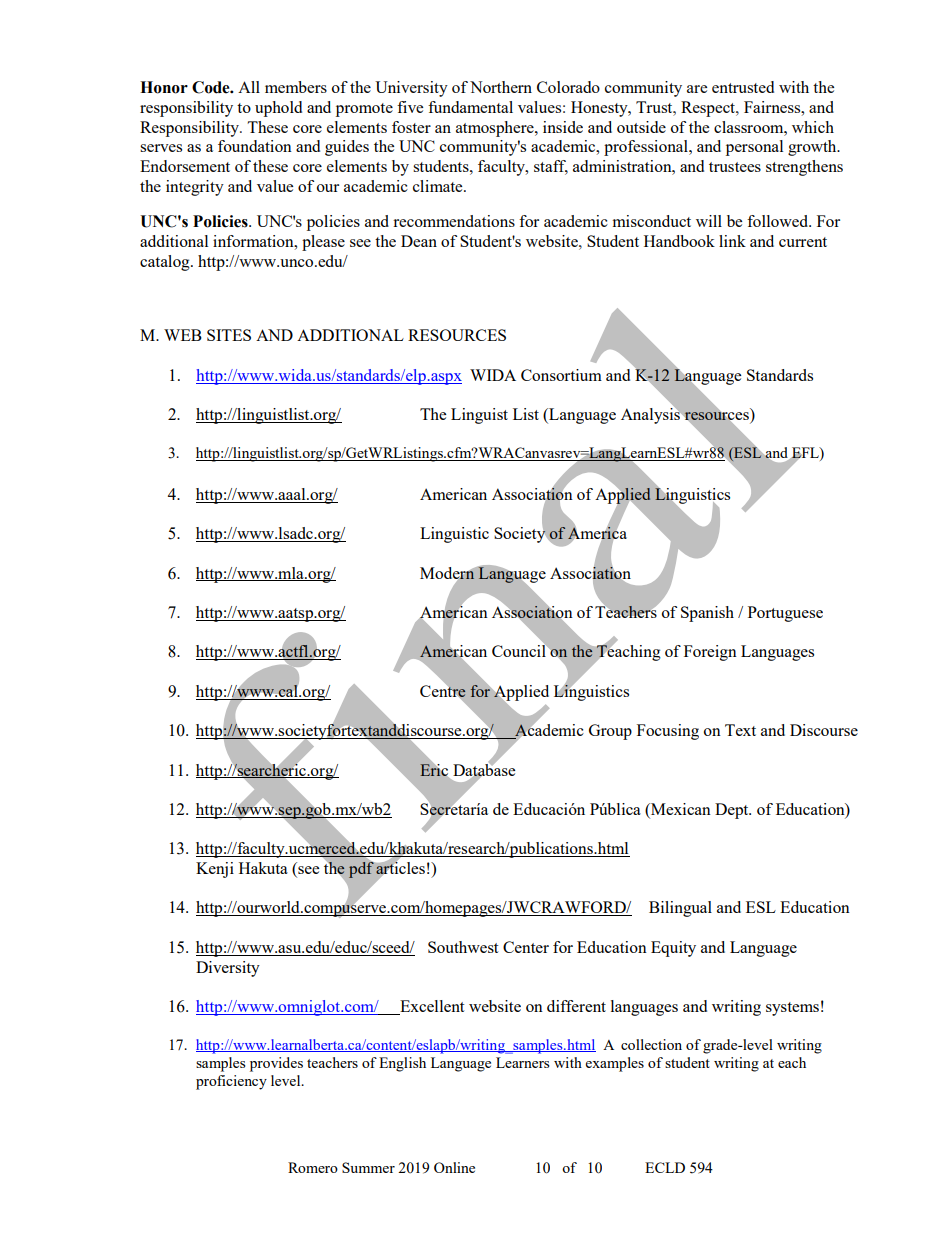 This image has width=952, height=1233. Describe the element at coordinates (215, 870) in the image. I see `Kenji` at that location.
